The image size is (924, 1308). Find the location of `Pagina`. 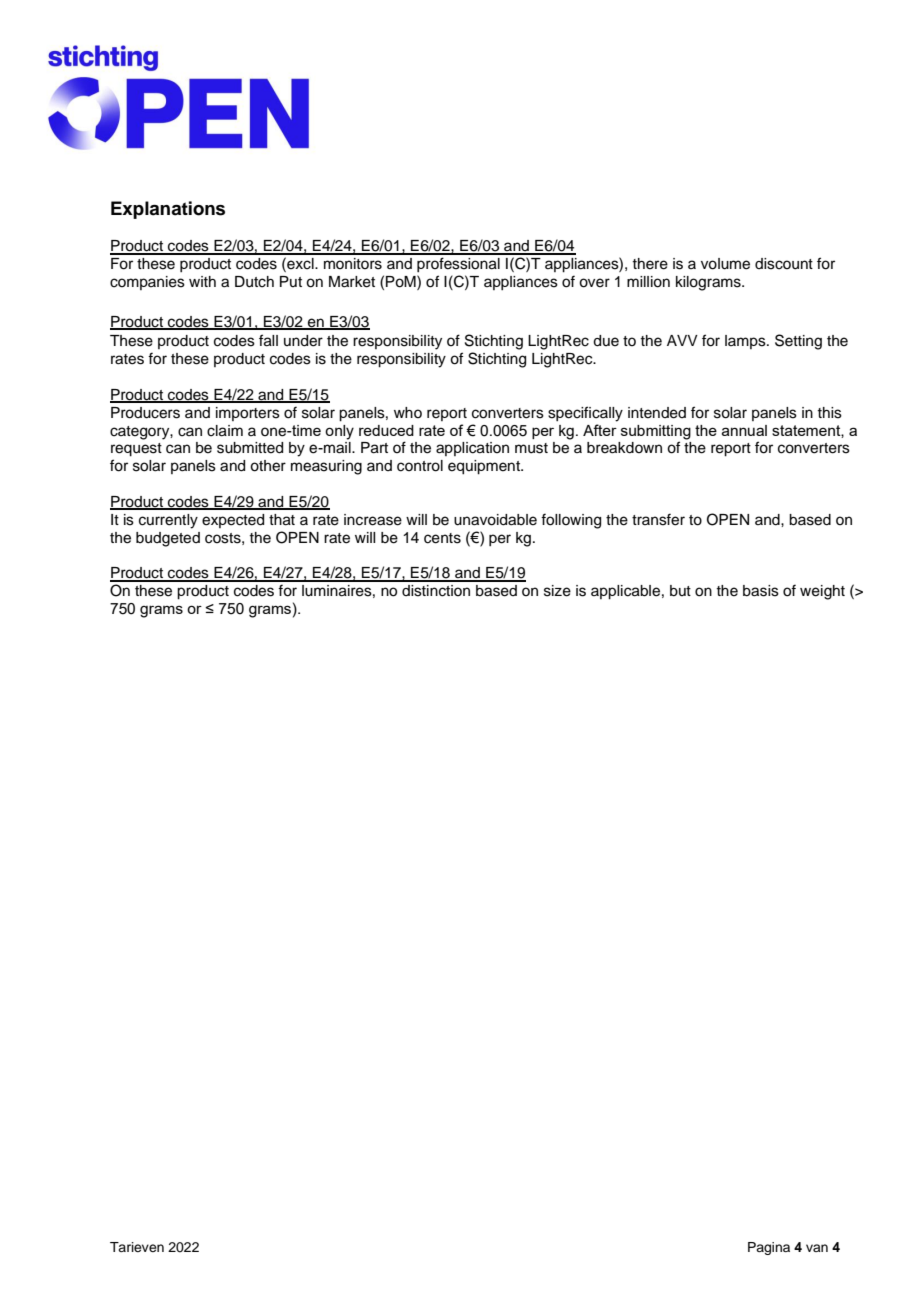

Pagina is located at coordinates (769, 1248).
